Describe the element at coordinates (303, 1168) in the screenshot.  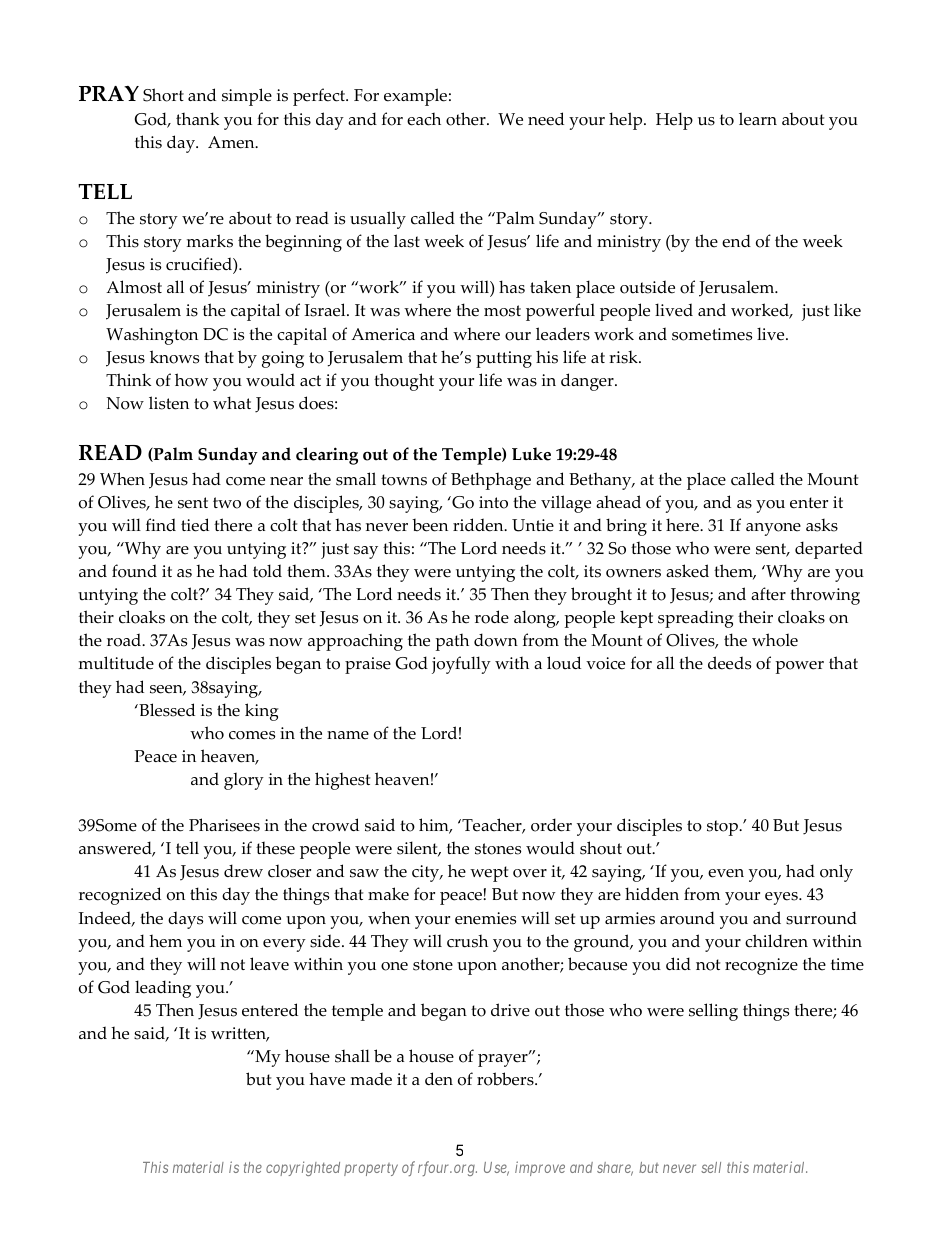
I see `copyrighted` at that location.
